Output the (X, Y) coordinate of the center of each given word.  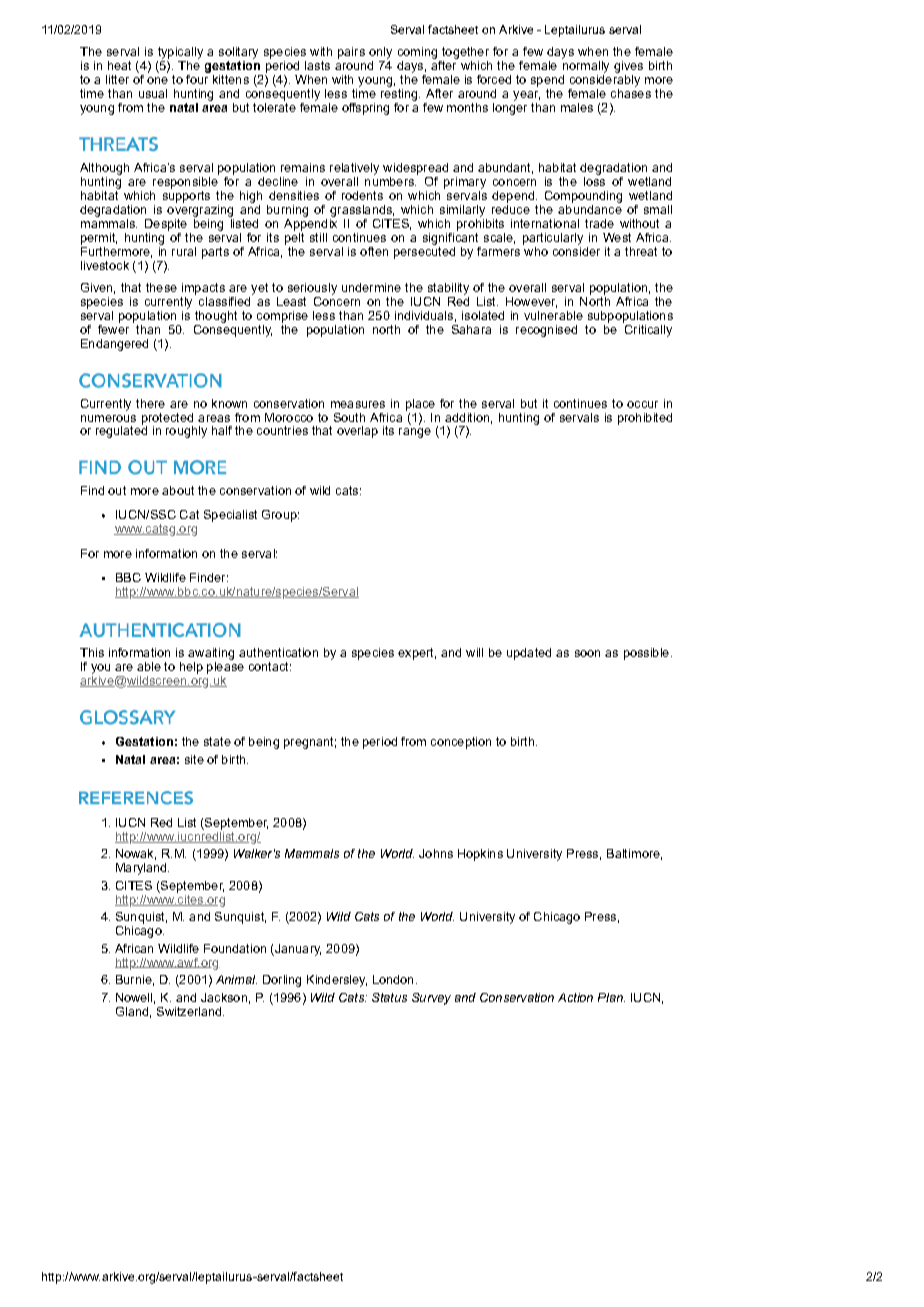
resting (400, 95)
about (178, 490)
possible (646, 654)
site (194, 759)
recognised (546, 331)
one (157, 80)
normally (586, 67)
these (161, 287)
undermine (371, 287)
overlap (357, 432)
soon (587, 653)
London (393, 979)
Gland (132, 1011)
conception (461, 743)
